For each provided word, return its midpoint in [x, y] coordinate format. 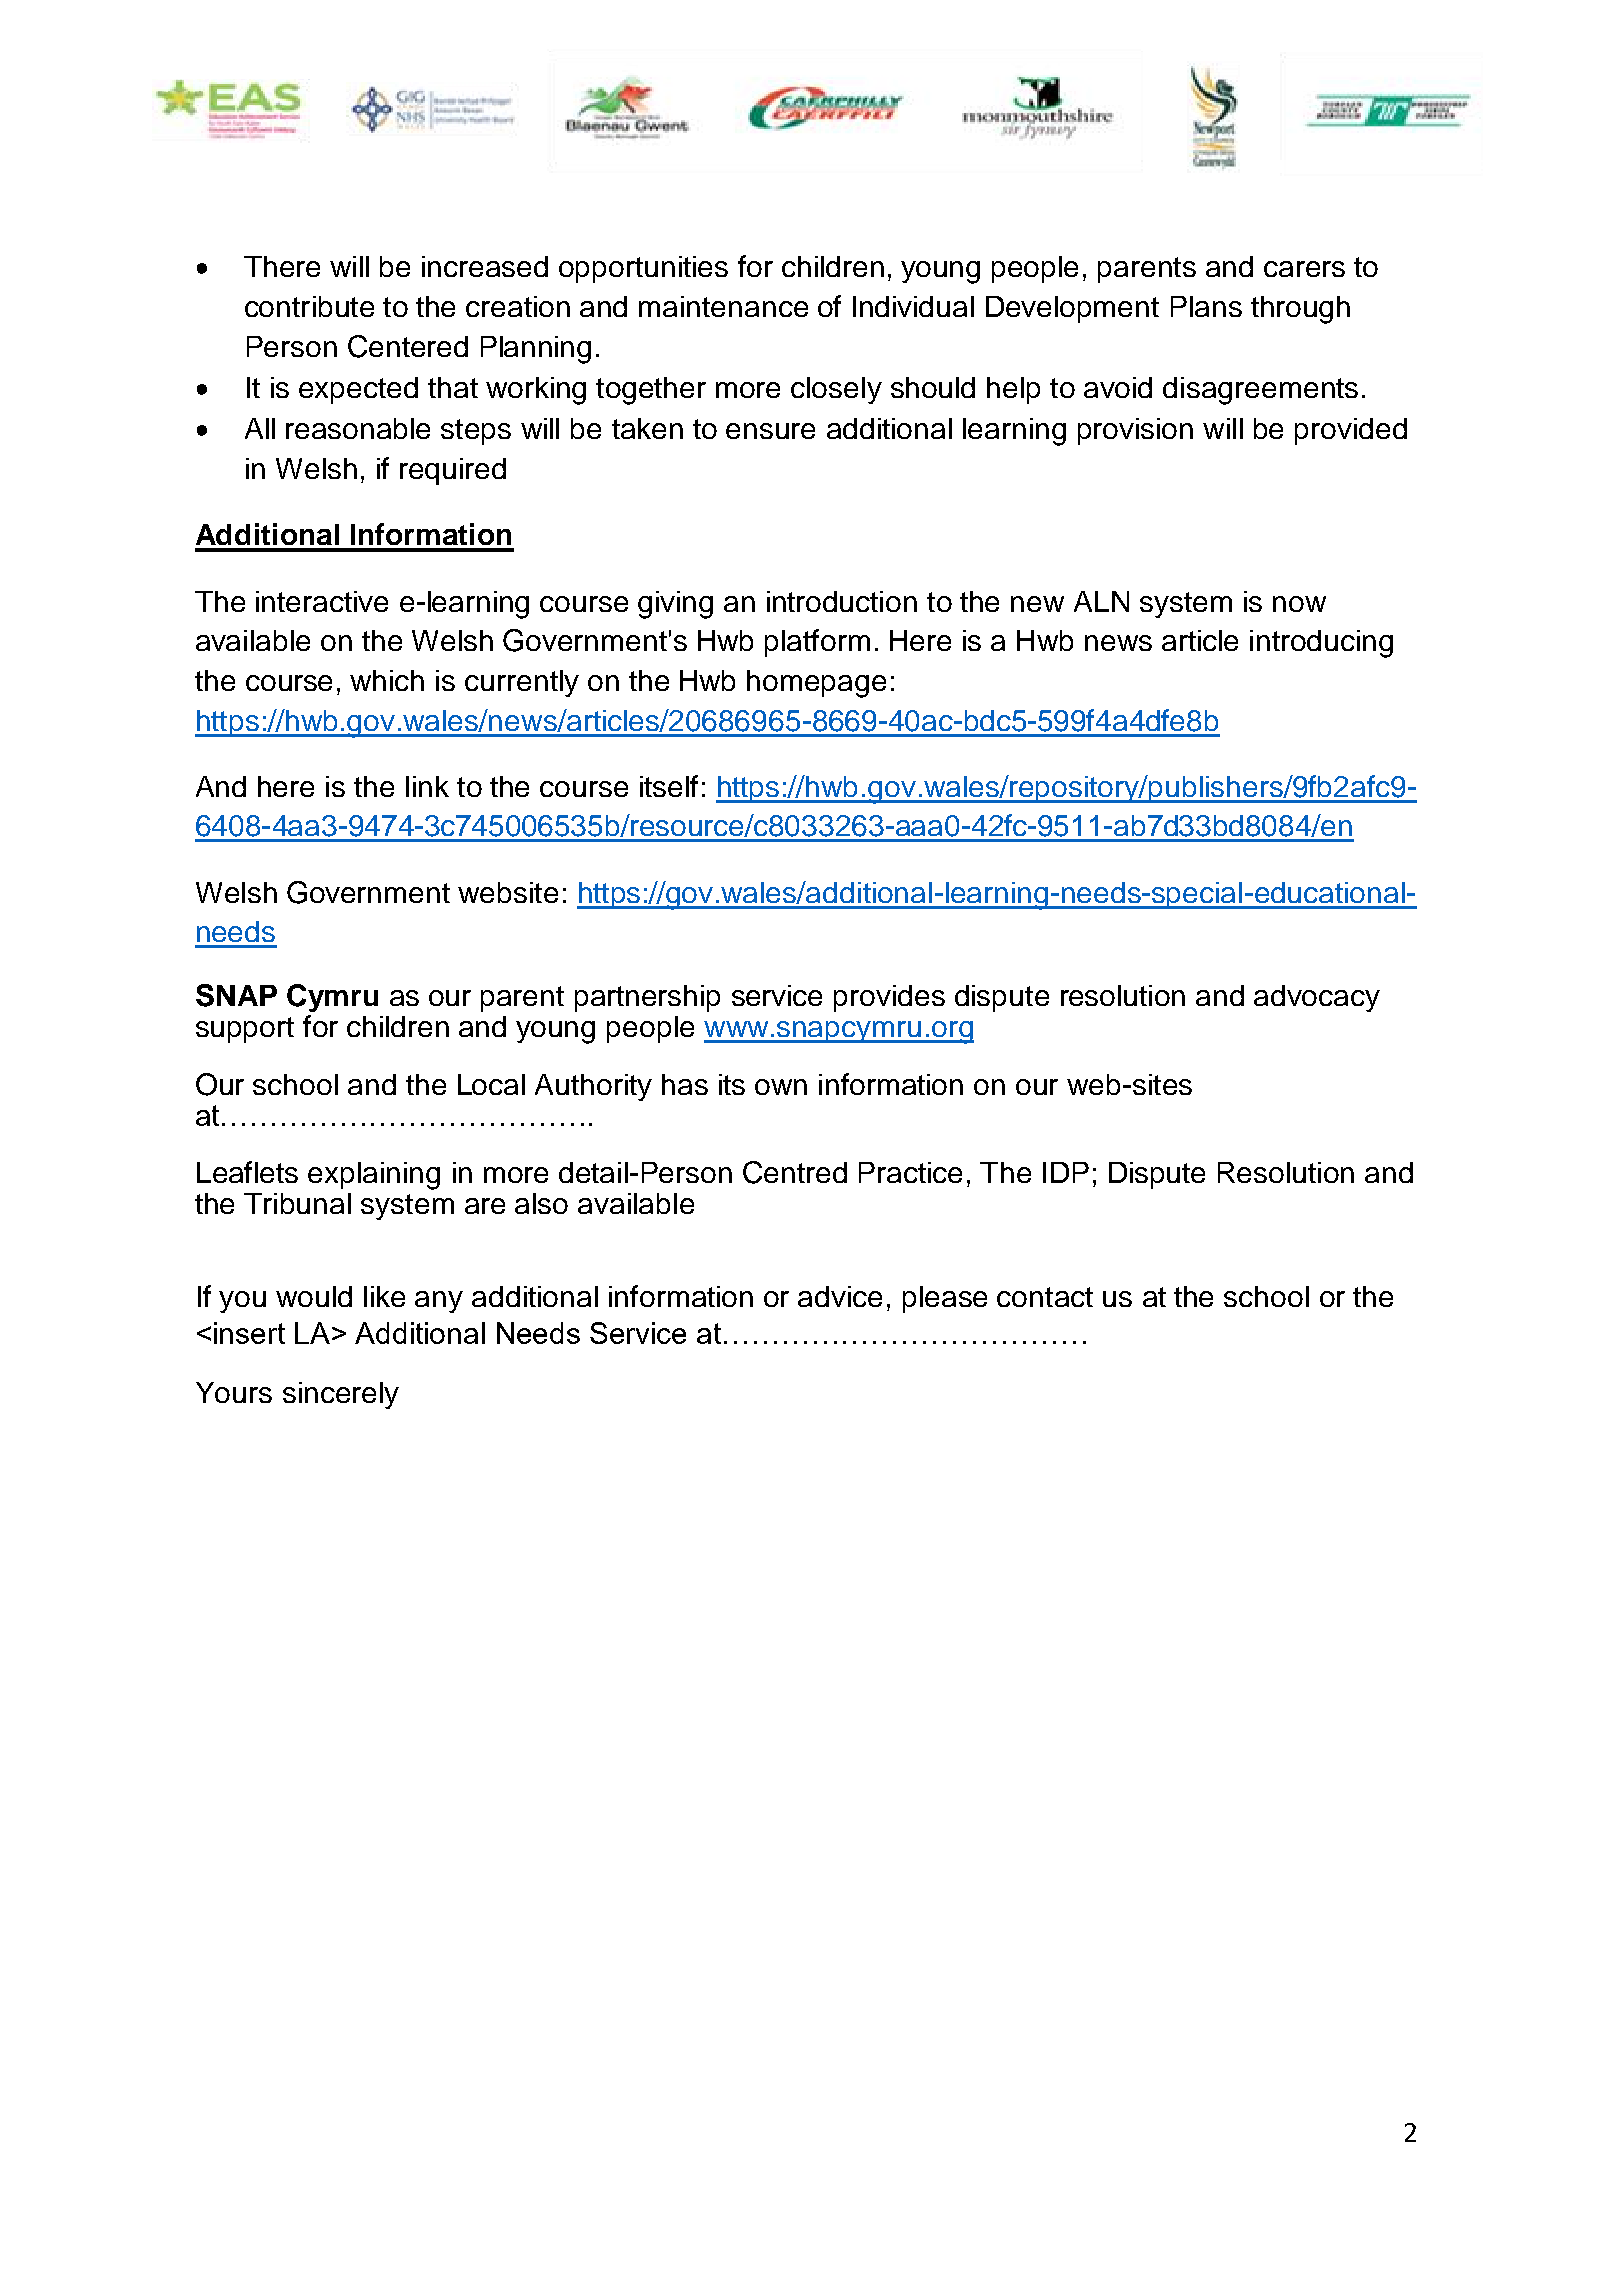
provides [889, 998]
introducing [1321, 644]
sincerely [341, 1395]
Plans [1206, 306]
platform [817, 643]
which [387, 680]
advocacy [1317, 998]
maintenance [723, 306]
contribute [309, 306]
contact [1045, 1297]
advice [840, 1296]
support [245, 1030]
